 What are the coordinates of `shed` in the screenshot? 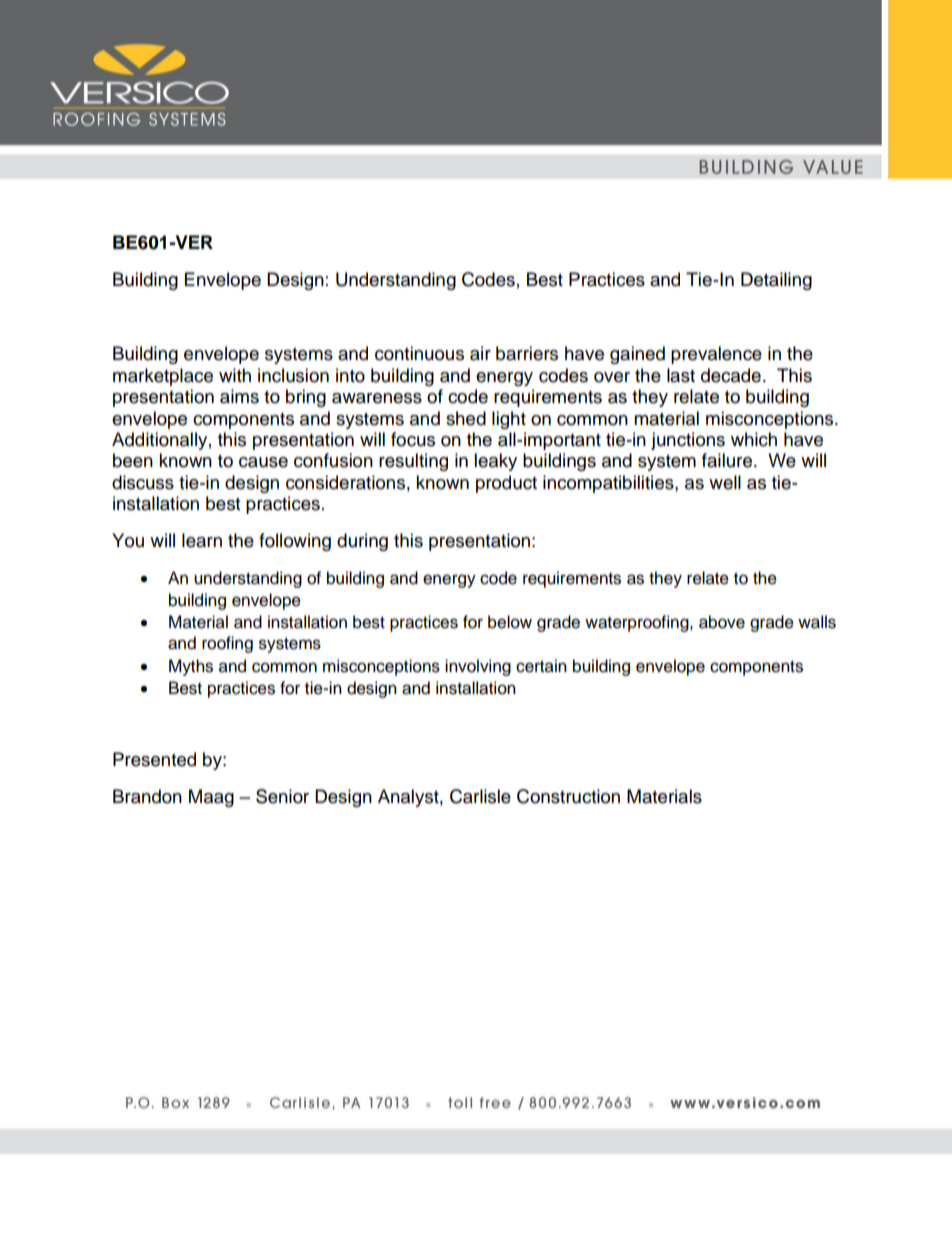 It's located at (466, 418).
